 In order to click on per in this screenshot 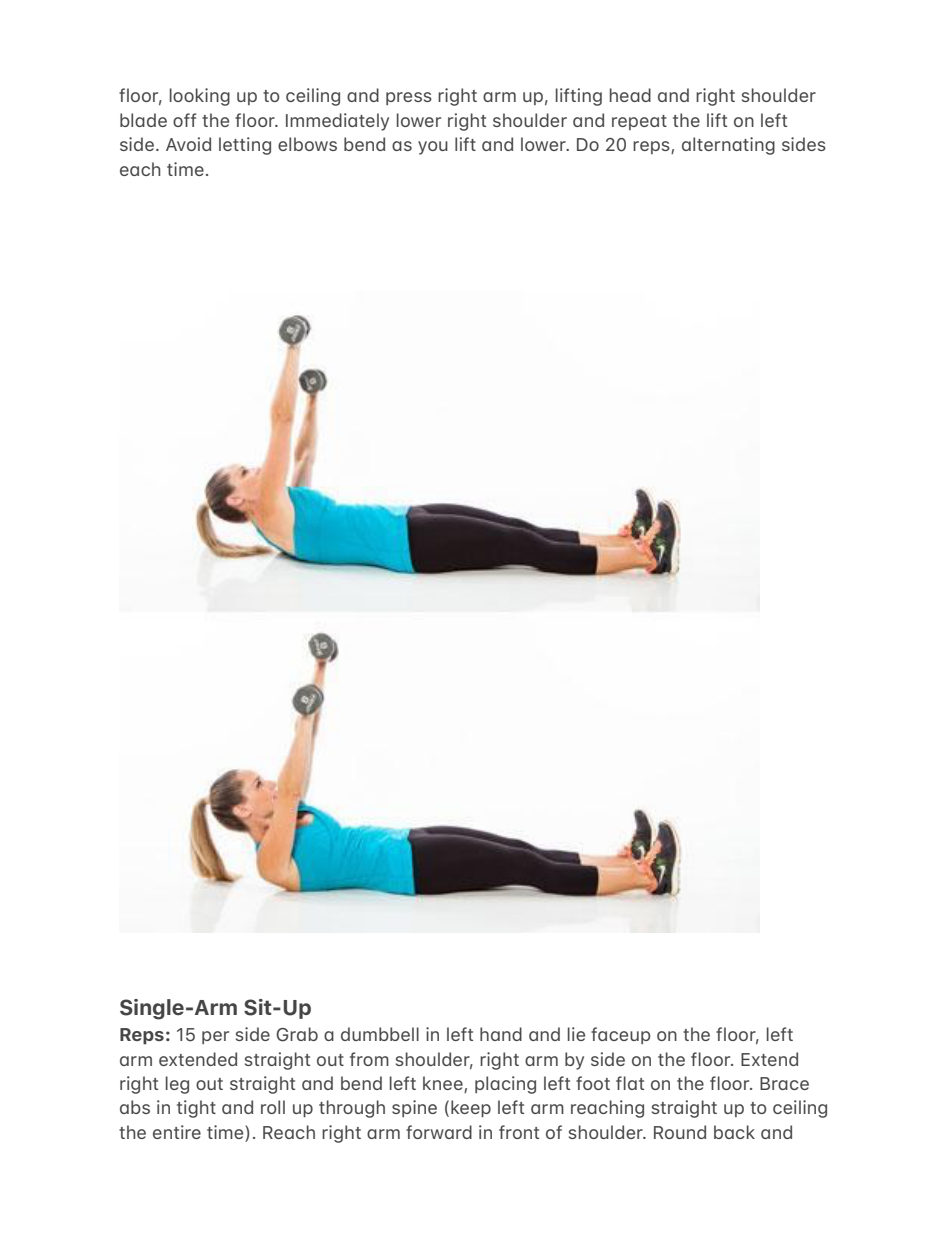, I will do `click(215, 1037)`.
